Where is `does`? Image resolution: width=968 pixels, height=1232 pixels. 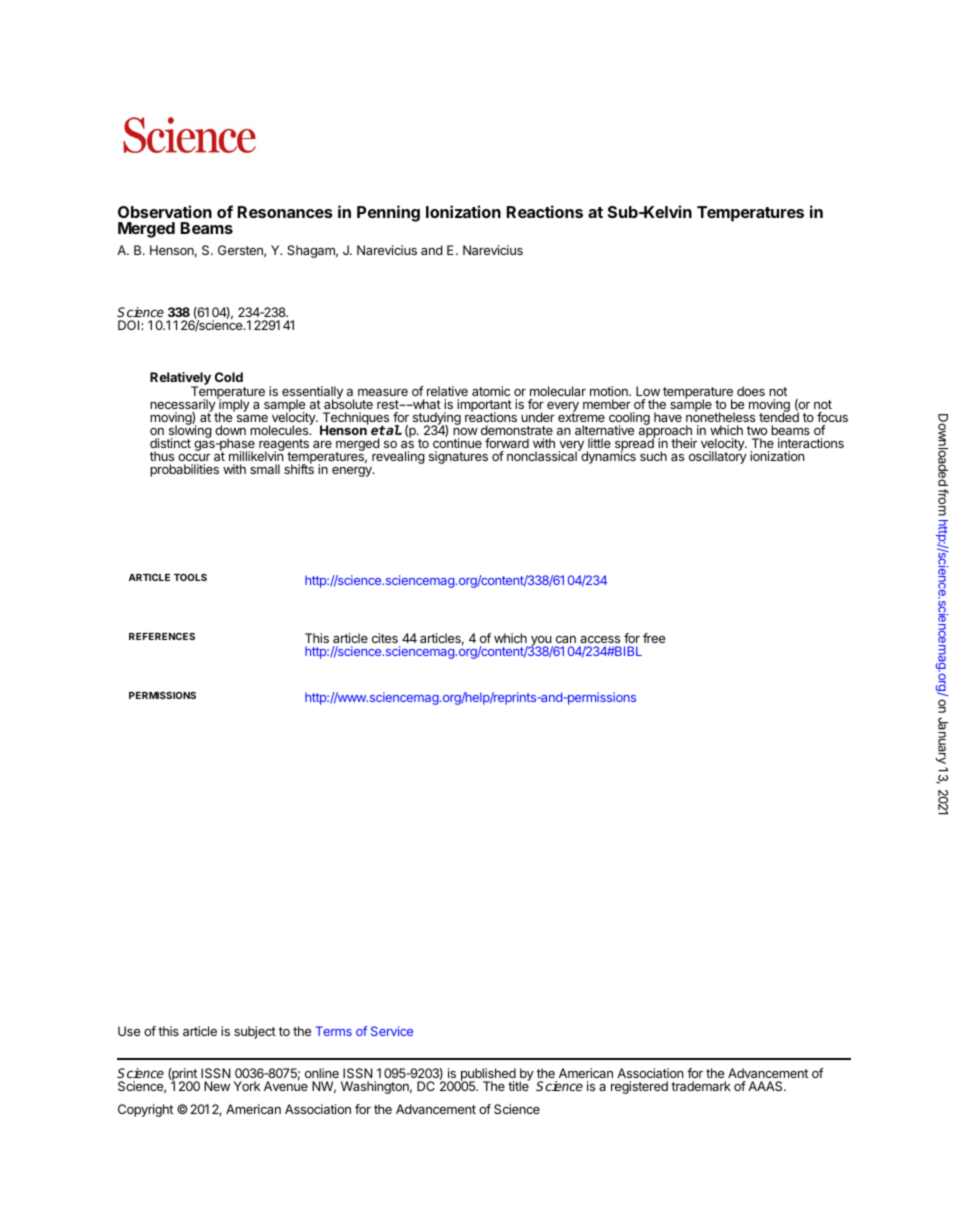 does is located at coordinates (751, 391).
